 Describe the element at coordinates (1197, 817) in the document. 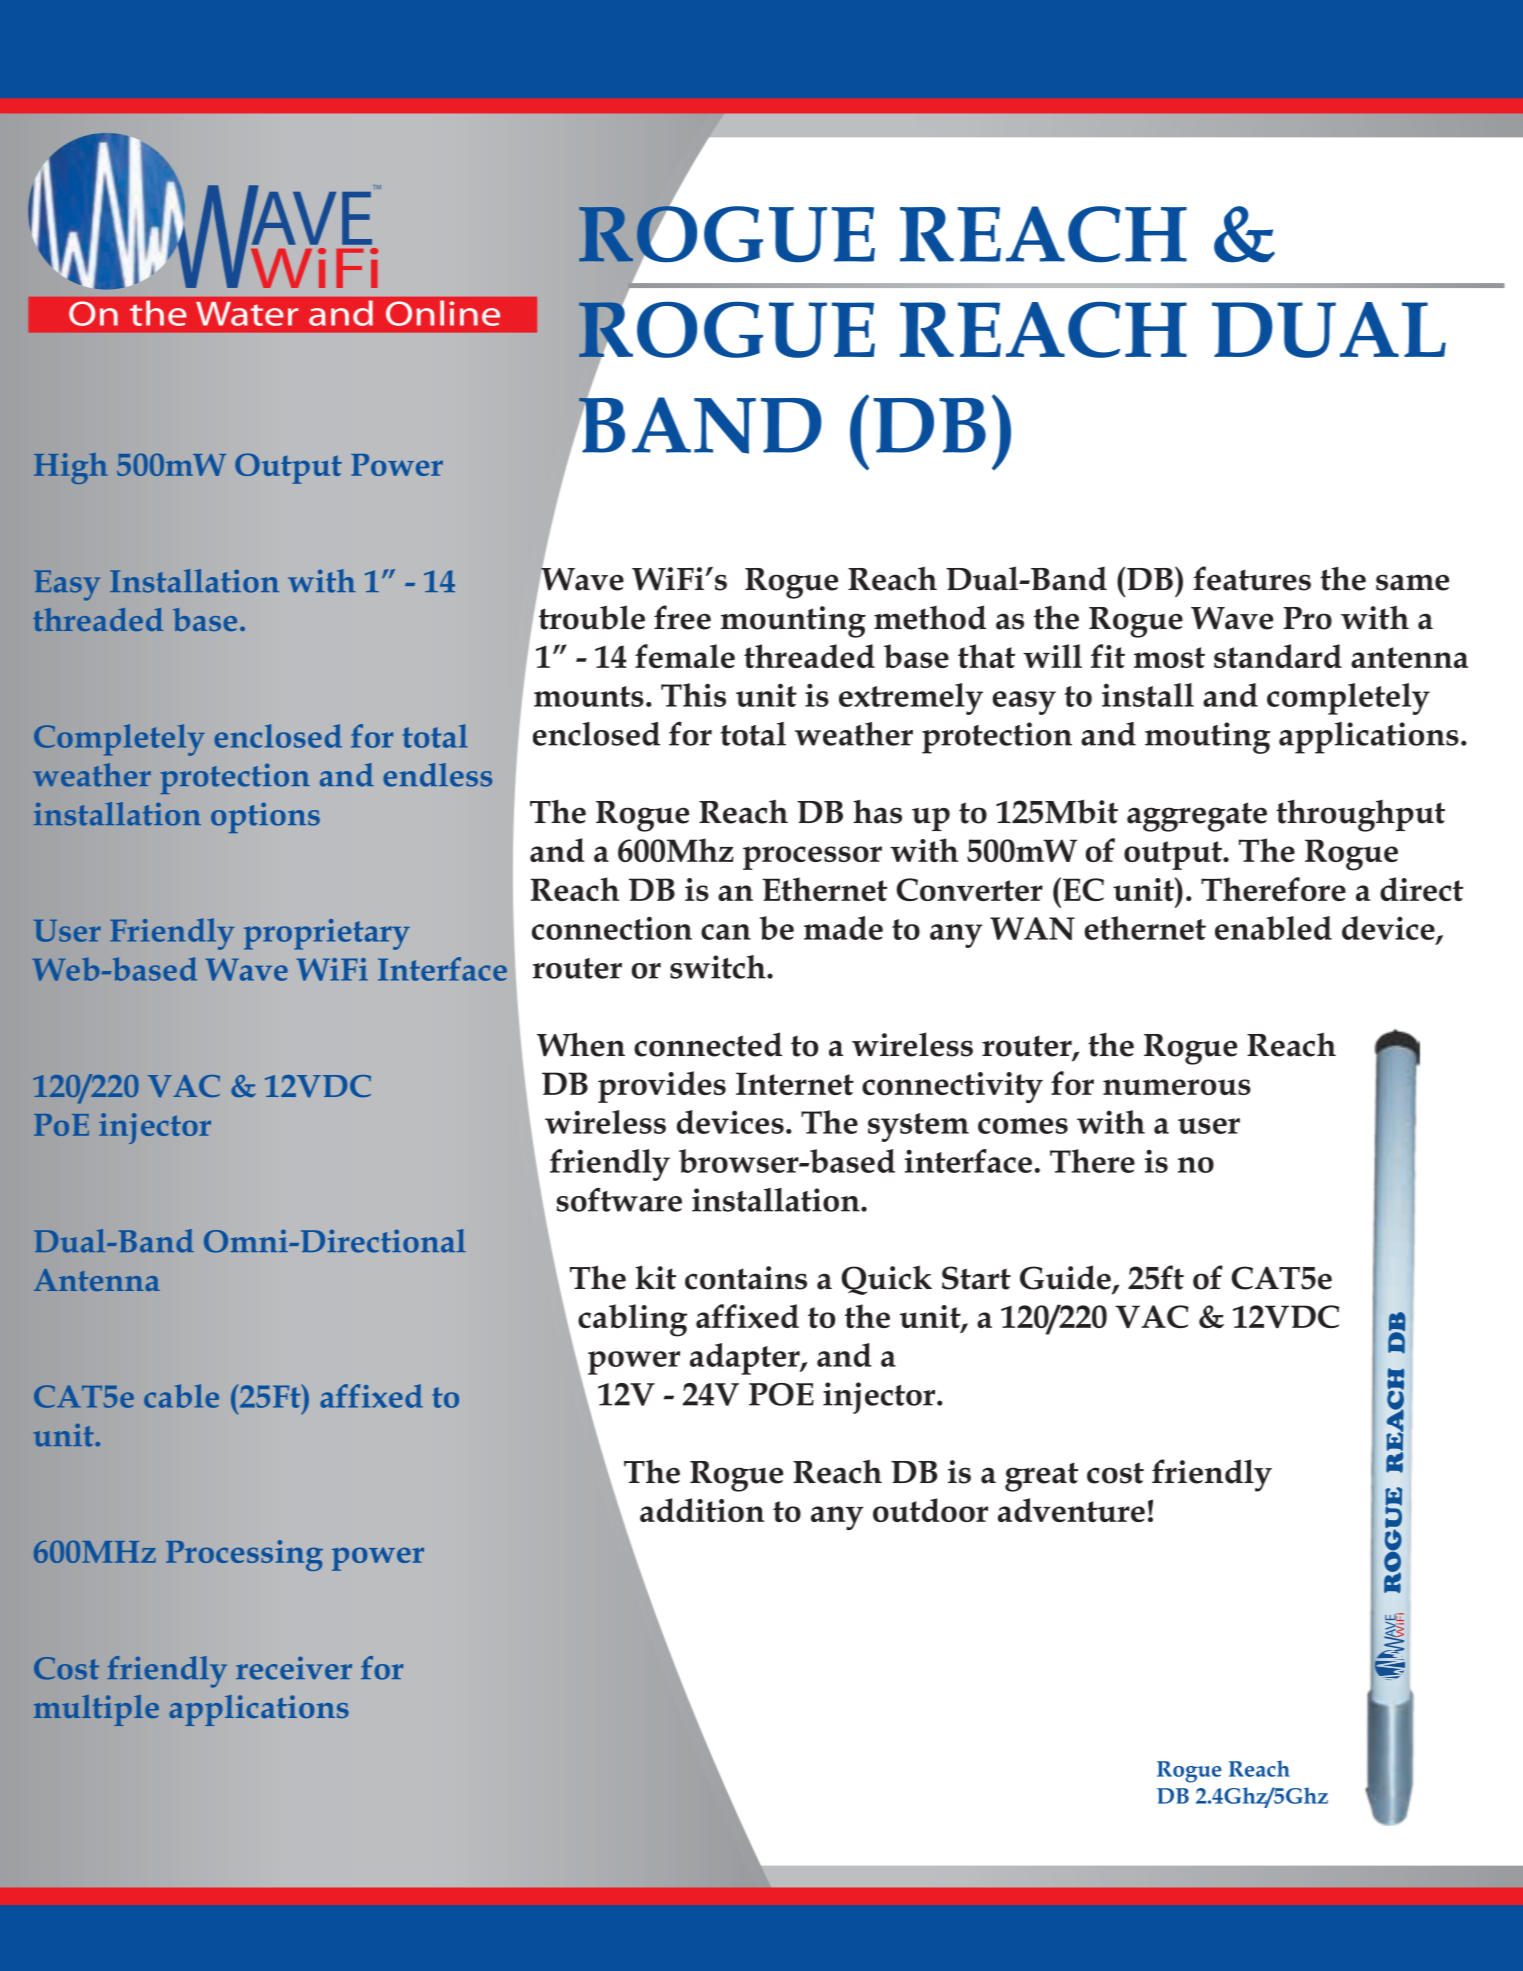

I see `aggregate` at that location.
